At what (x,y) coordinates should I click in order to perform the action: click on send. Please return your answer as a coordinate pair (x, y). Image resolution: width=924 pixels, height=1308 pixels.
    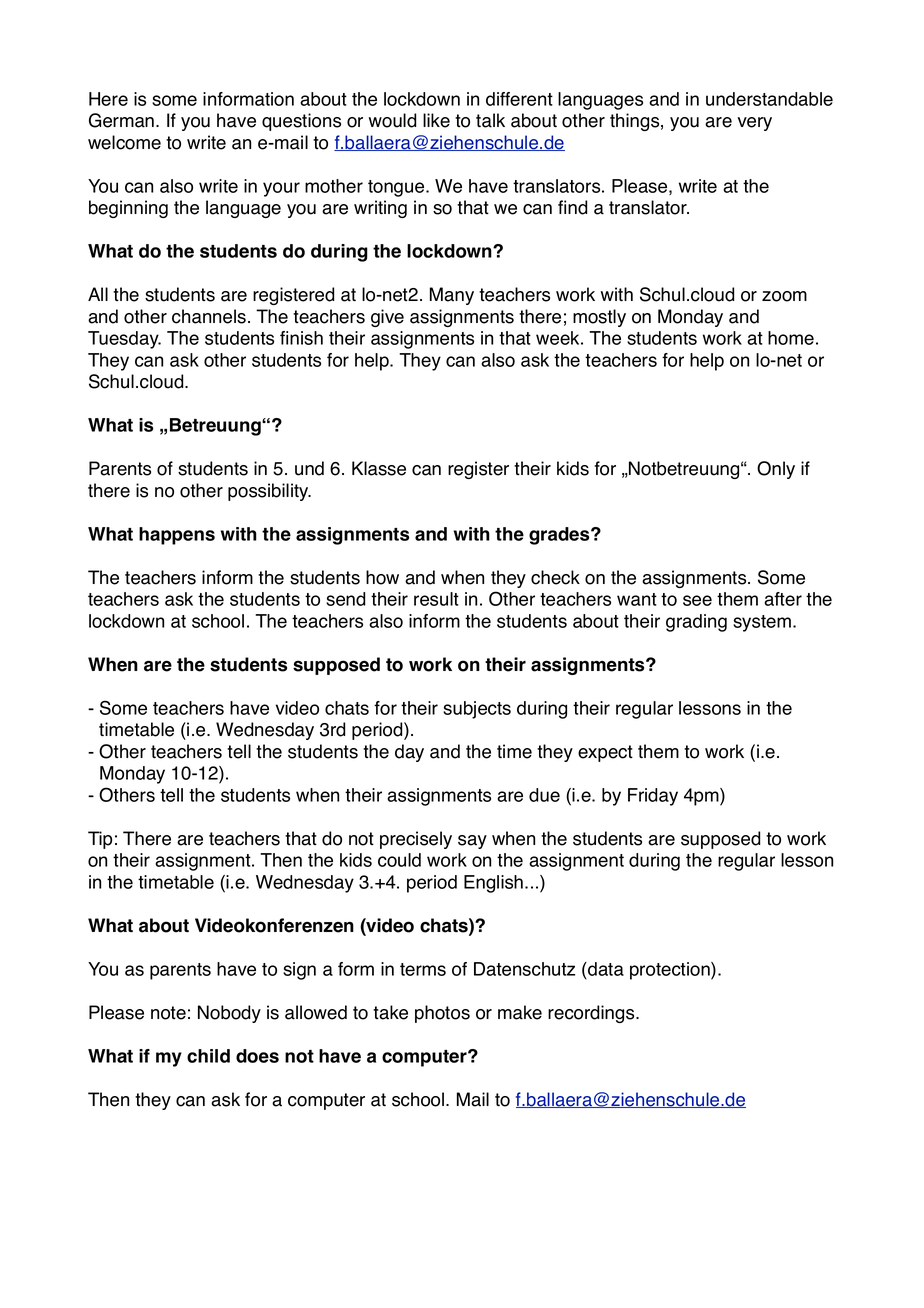
    Looking at the image, I should click on (346, 599).
